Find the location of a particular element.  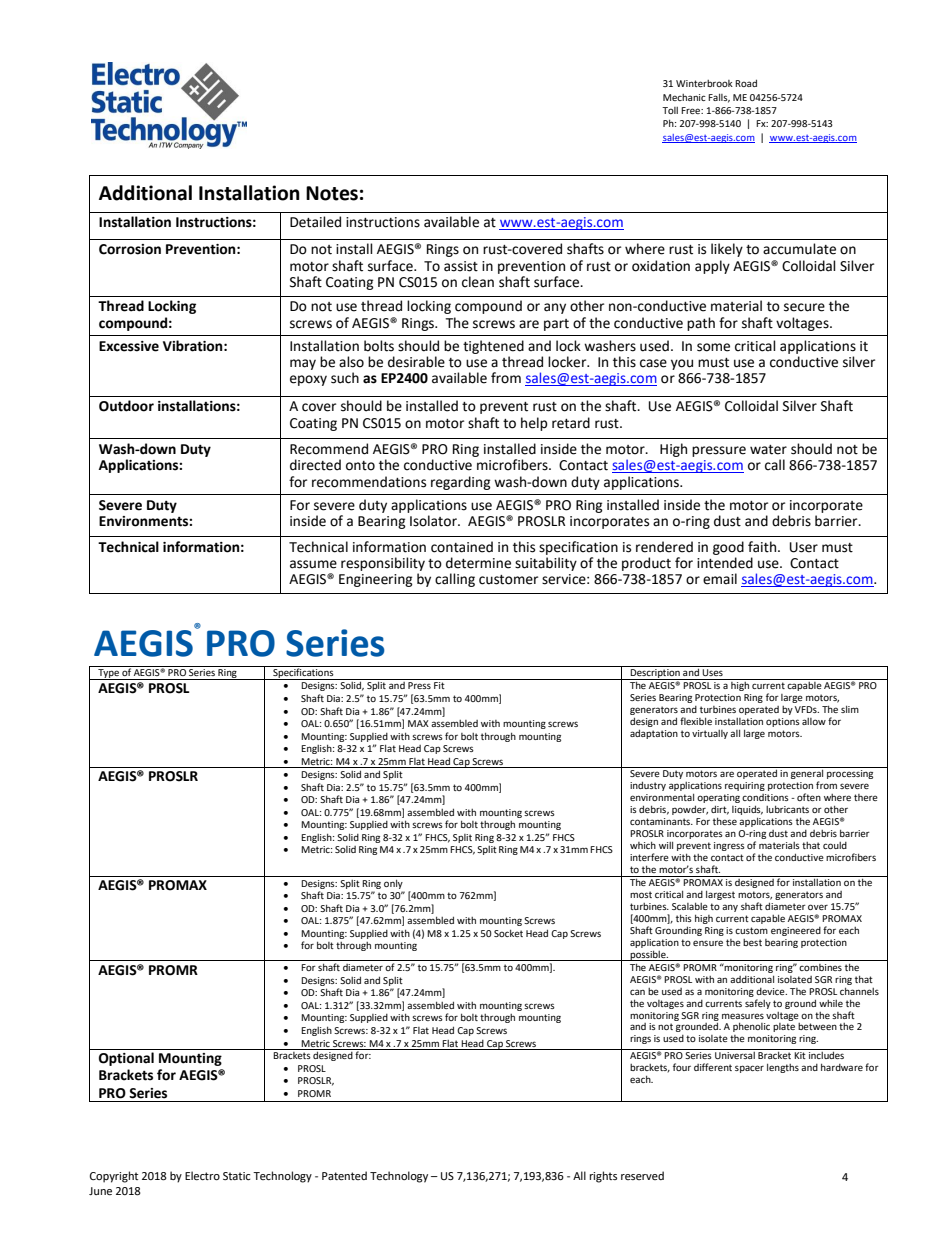

which is located at coordinates (643, 845).
